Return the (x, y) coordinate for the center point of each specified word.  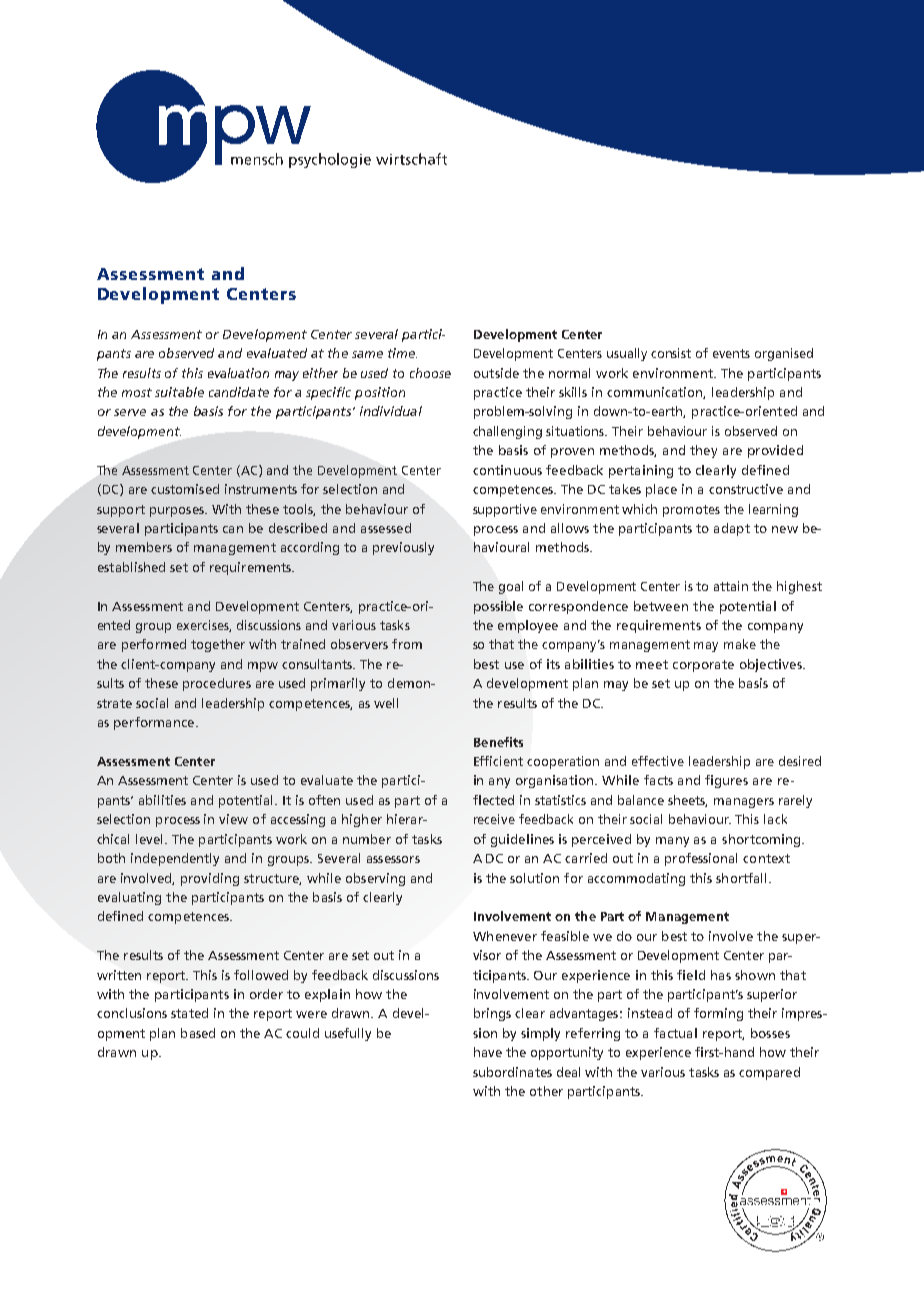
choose (430, 373)
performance (155, 723)
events (731, 353)
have (488, 1052)
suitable (179, 392)
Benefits (498, 742)
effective (658, 761)
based (198, 1033)
